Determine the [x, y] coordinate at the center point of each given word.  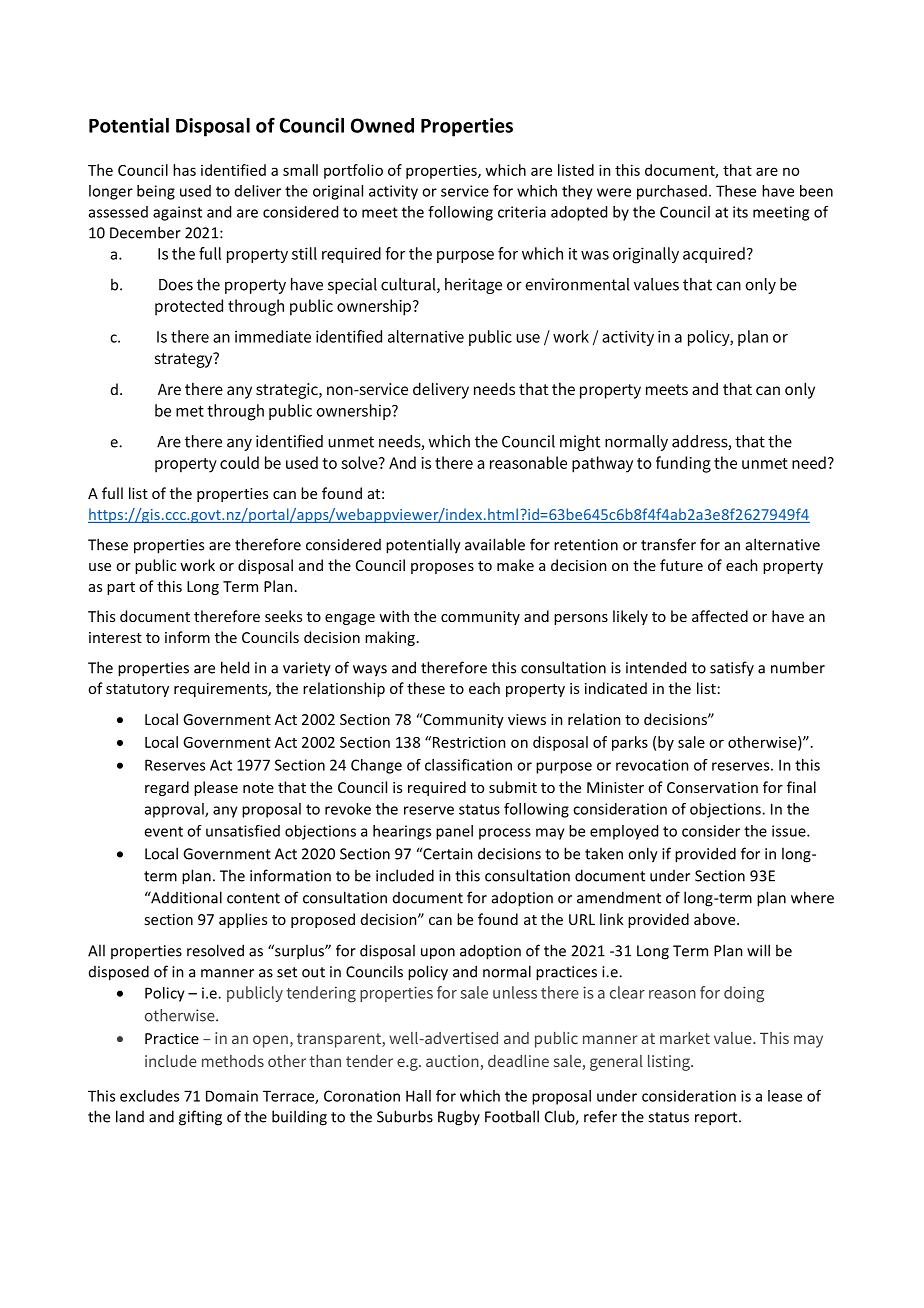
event [163, 831]
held [235, 667]
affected [720, 616]
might [580, 443]
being [156, 192]
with [394, 616]
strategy [185, 360]
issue [790, 831]
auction [453, 1062]
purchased [672, 192]
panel [454, 832]
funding [683, 464]
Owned [382, 125]
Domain [232, 1096]
